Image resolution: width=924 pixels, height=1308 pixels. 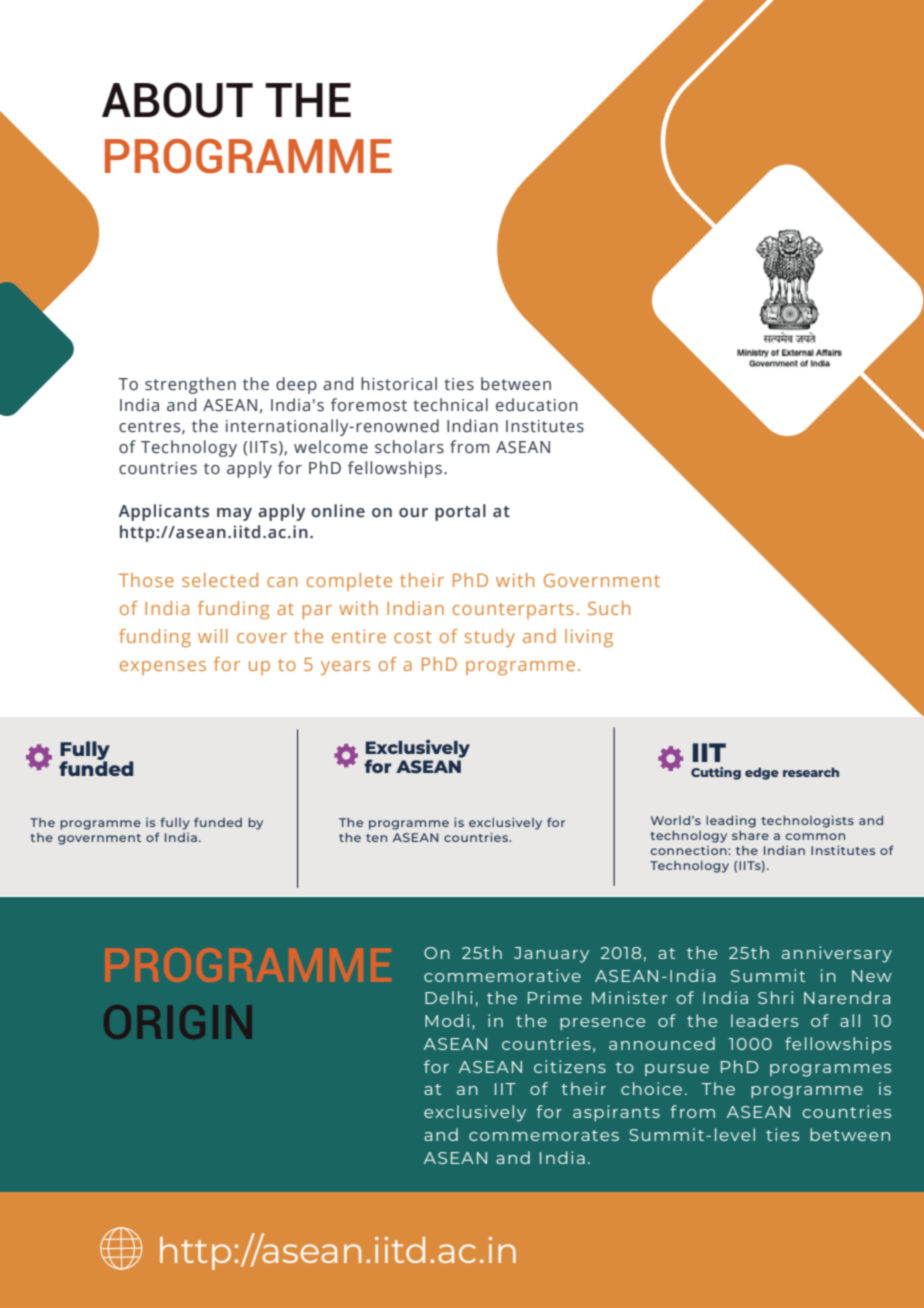 What do you see at coordinates (609, 608) in the image?
I see `Such` at bounding box center [609, 608].
